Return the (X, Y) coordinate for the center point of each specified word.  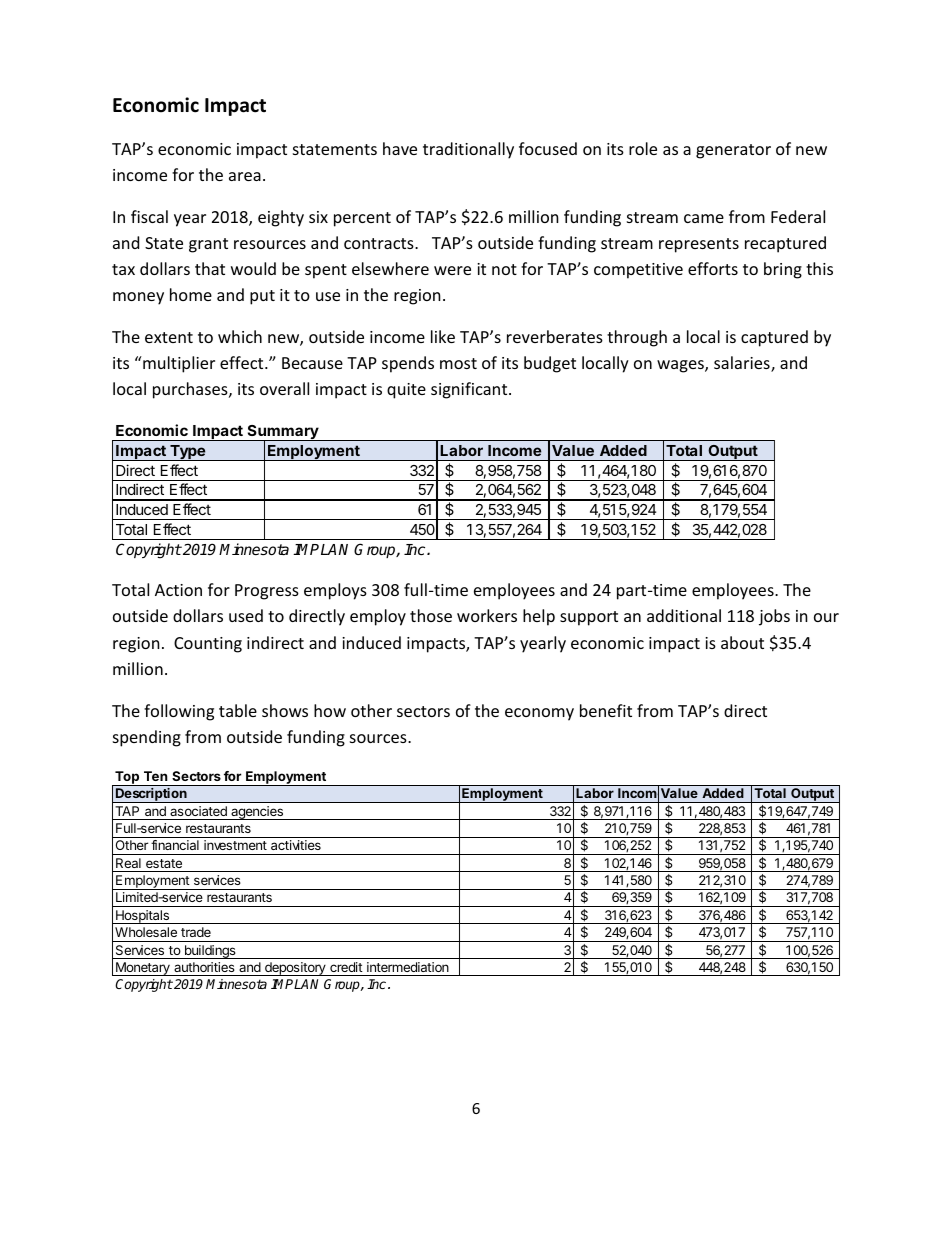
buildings (210, 952)
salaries (743, 364)
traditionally (468, 150)
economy (539, 714)
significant (470, 390)
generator (733, 151)
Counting (208, 645)
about (742, 642)
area (245, 176)
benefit (606, 710)
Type (188, 453)
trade (196, 932)
